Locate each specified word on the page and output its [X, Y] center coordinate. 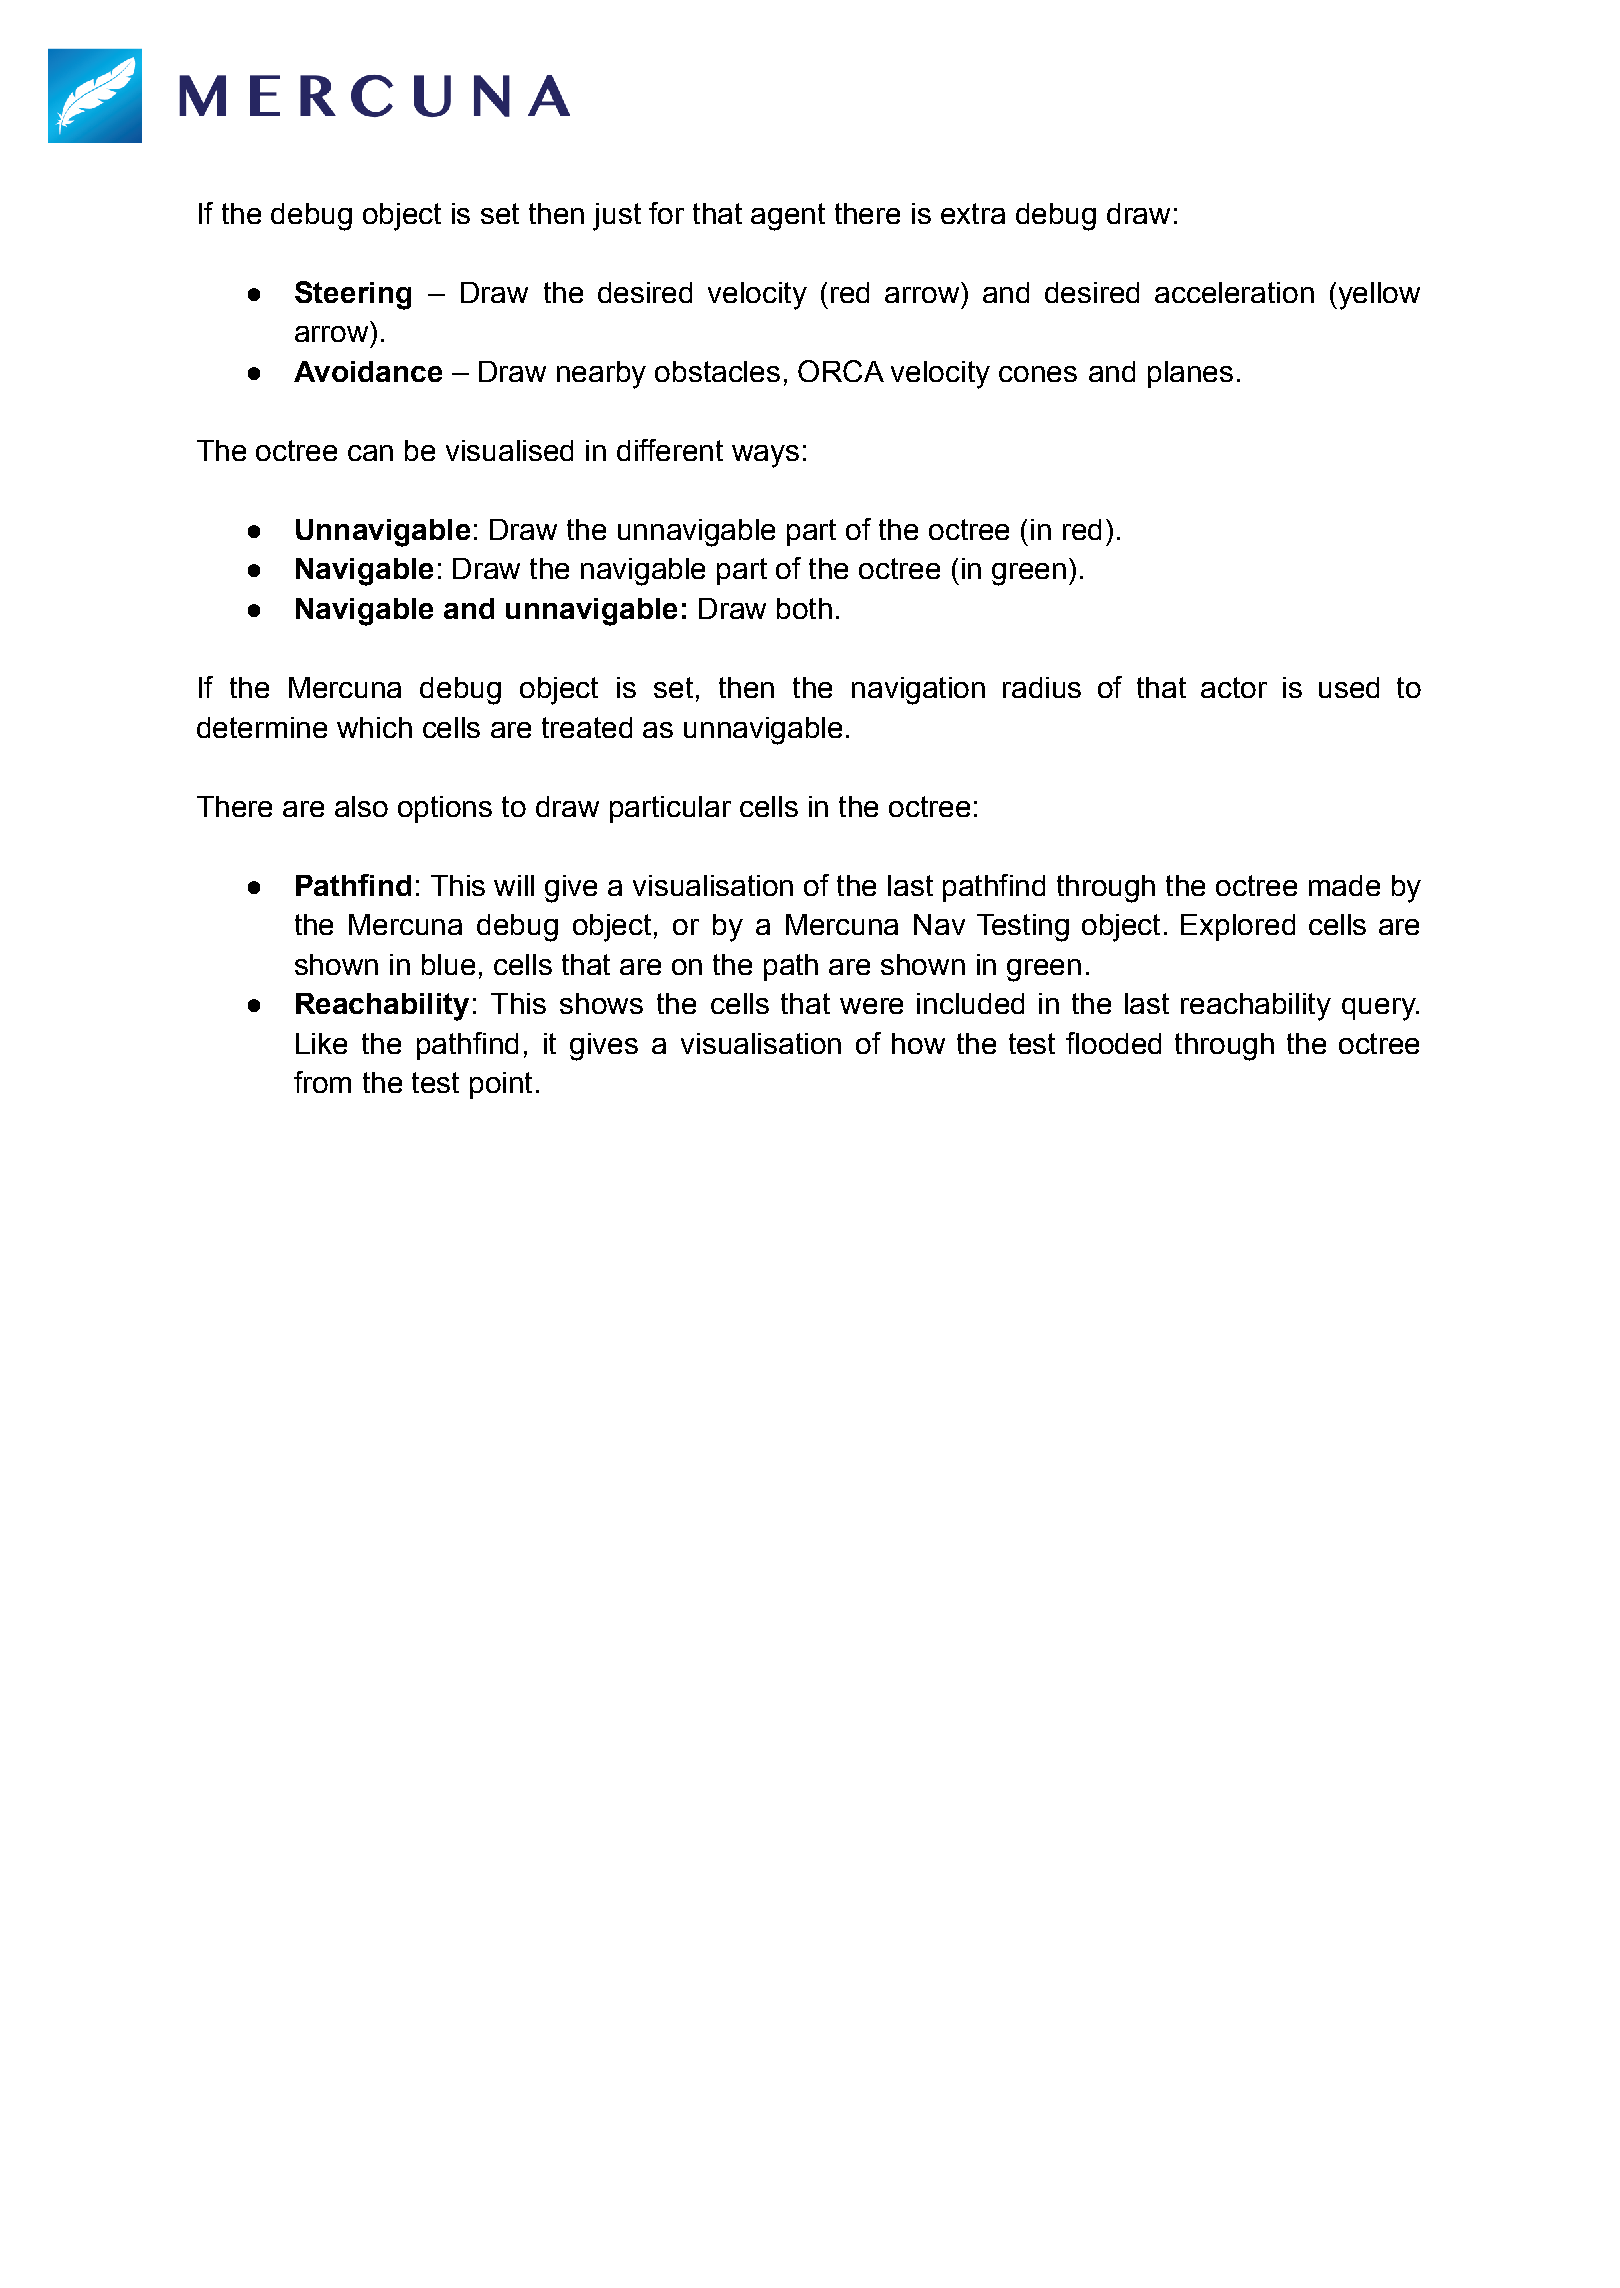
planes [1190, 374]
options [445, 809]
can [370, 453]
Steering [353, 295]
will [514, 885]
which [374, 727]
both [804, 608]
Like [321, 1043]
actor [1234, 687]
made [1344, 885]
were [871, 1006]
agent [788, 217]
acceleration [1234, 292]
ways [765, 456]
